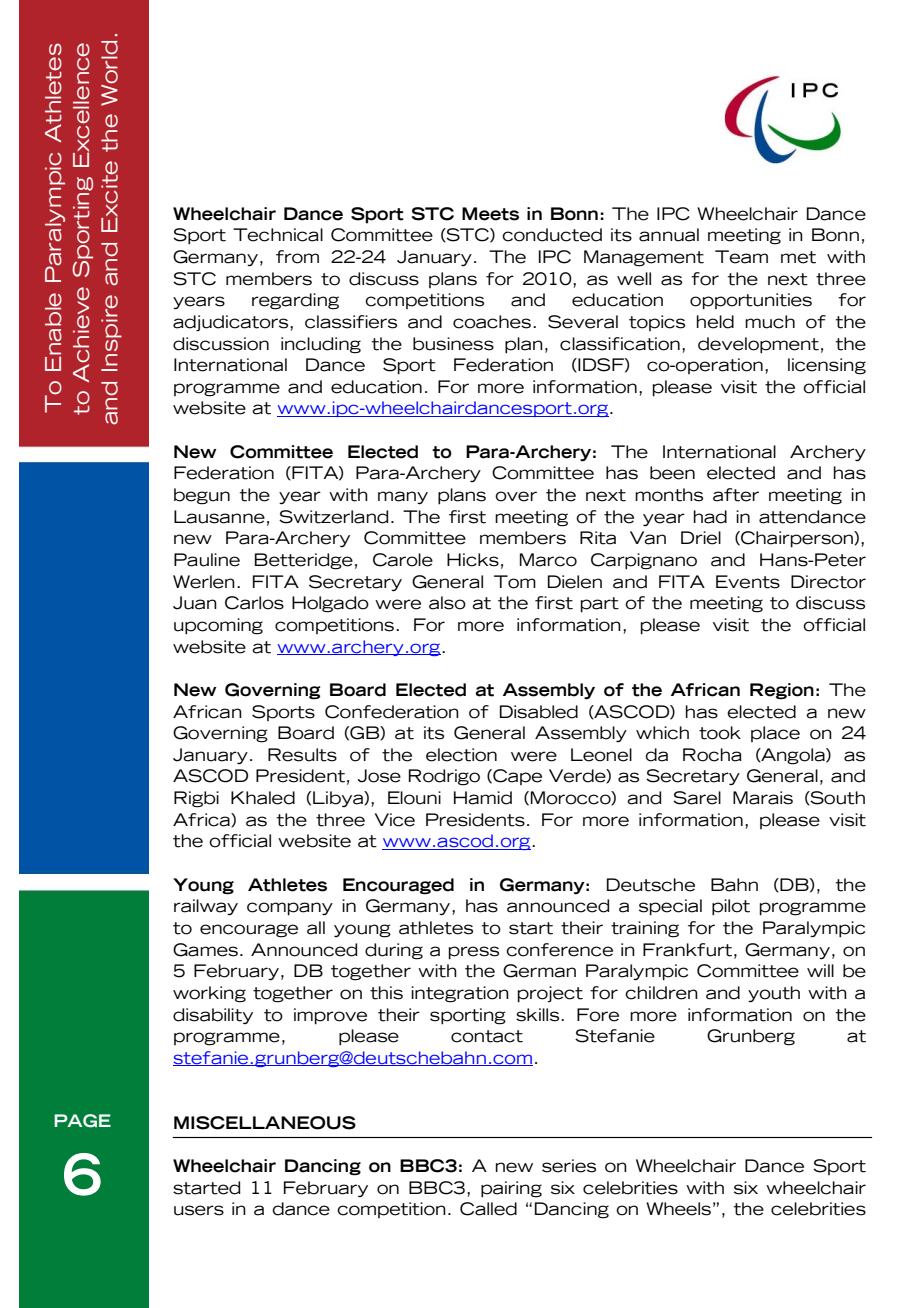 Image resolution: width=924 pixels, height=1308 pixels. What do you see at coordinates (748, 582) in the screenshot?
I see `Events` at bounding box center [748, 582].
